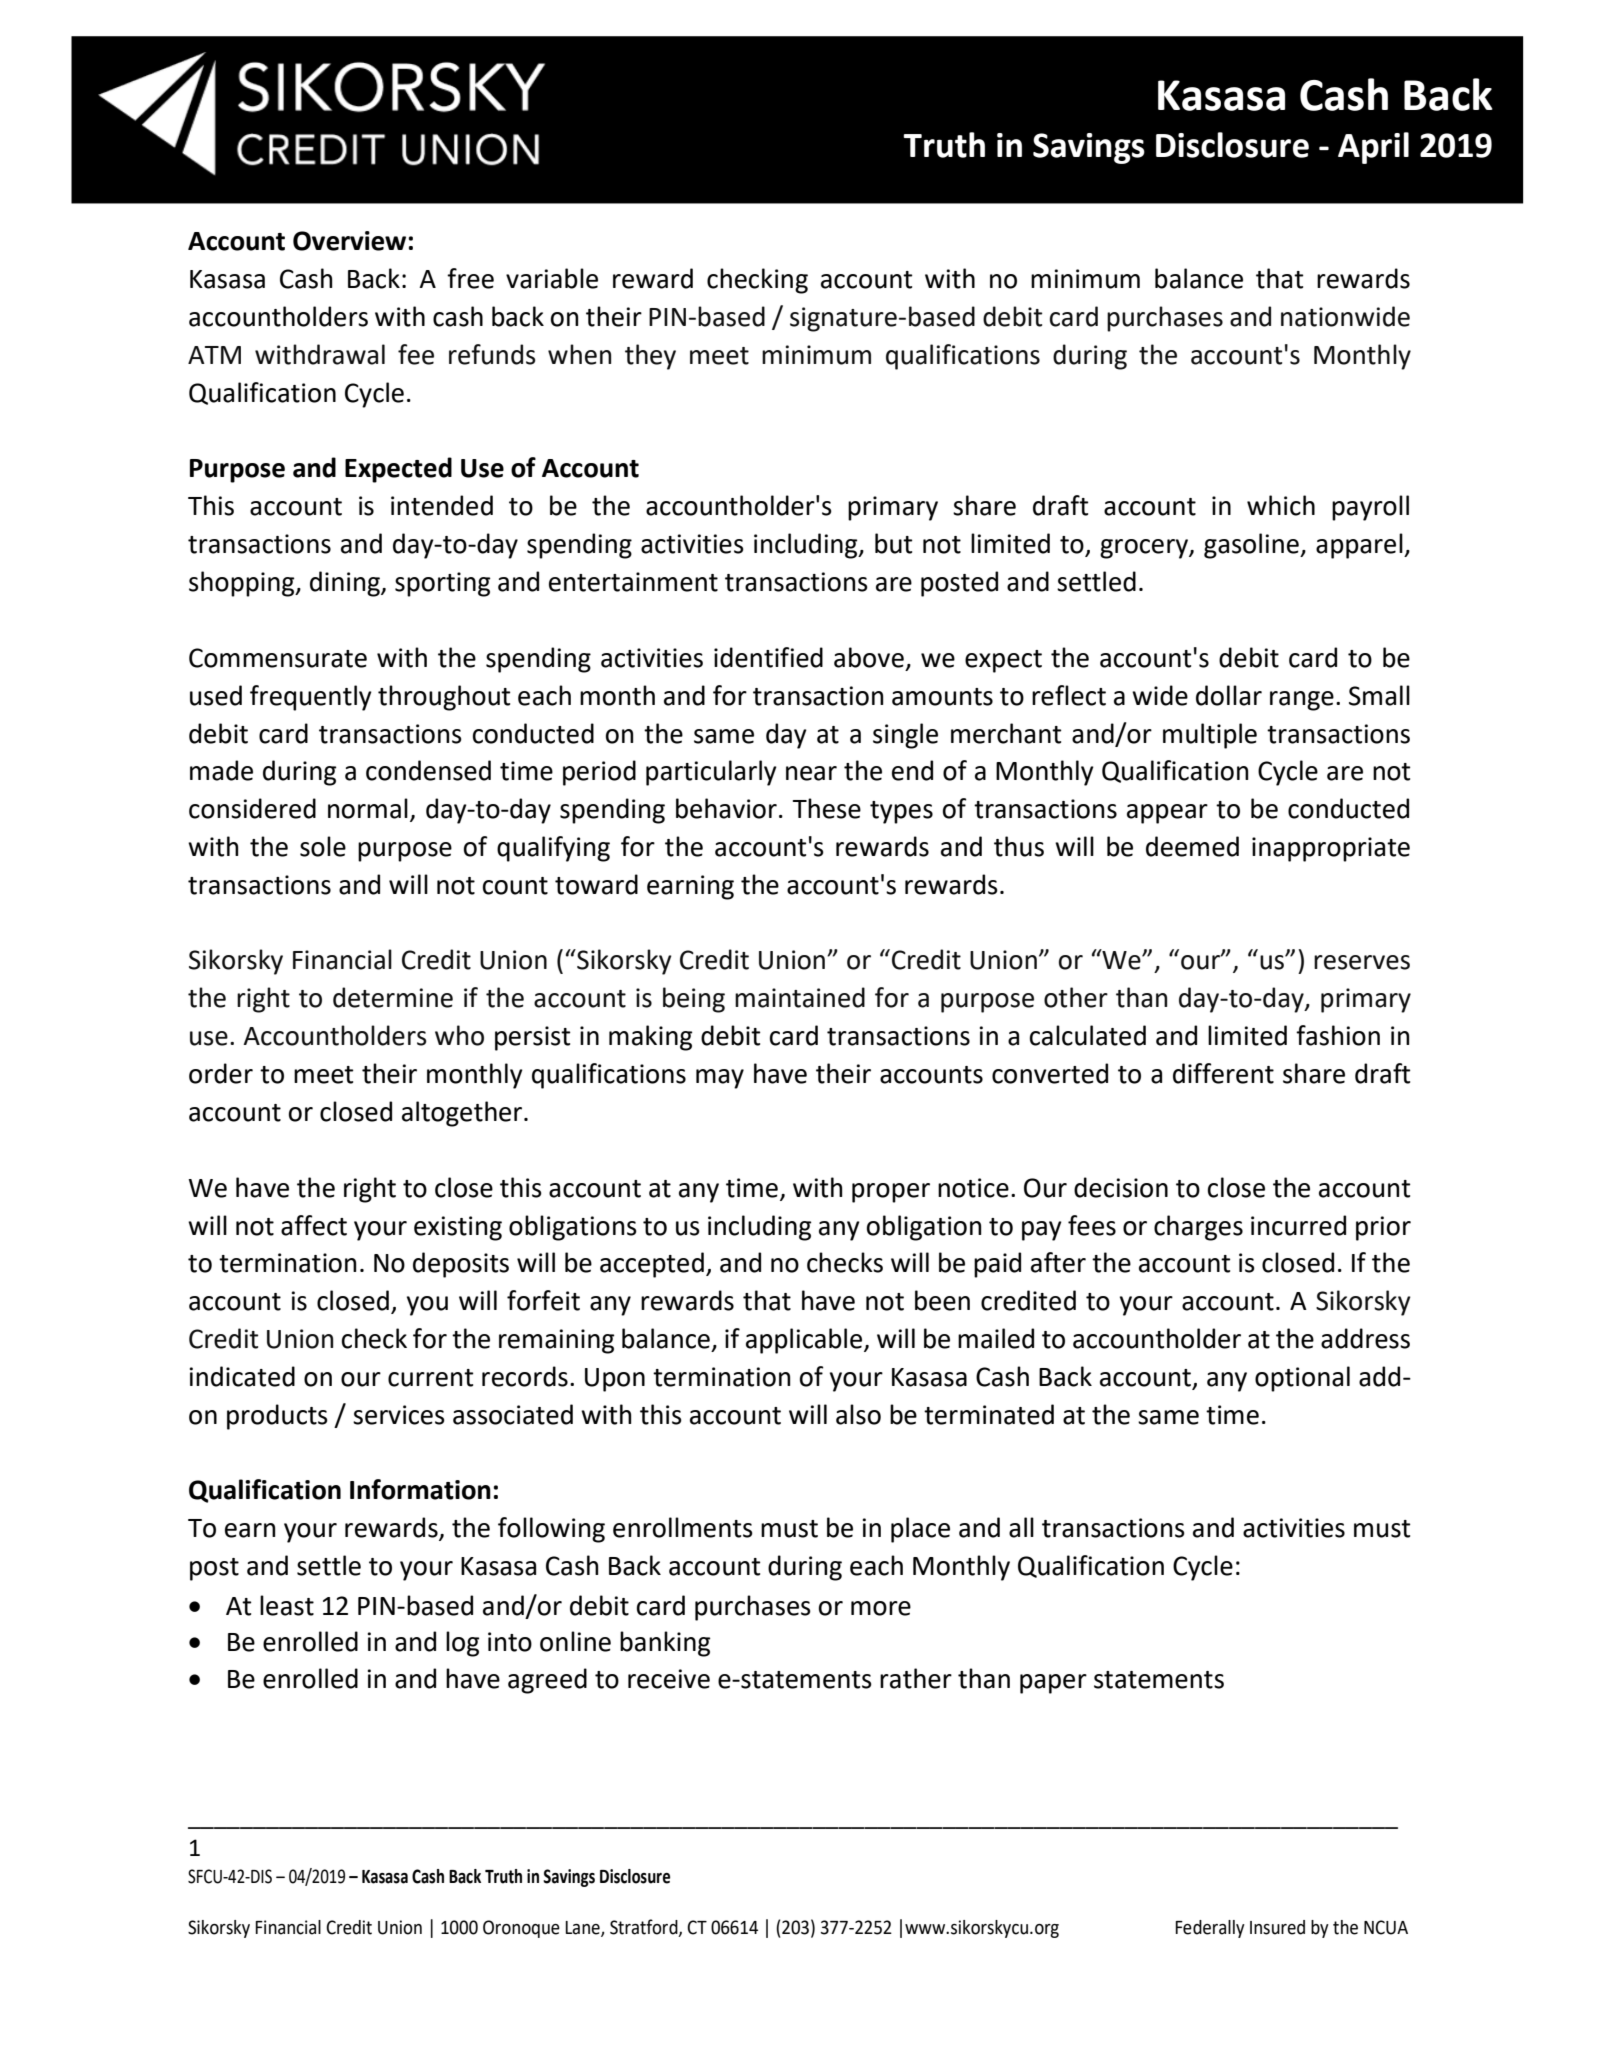 This document has width=1599, height=2069. Describe the element at coordinates (1302, 1379) in the document. I see `optional` at that location.
